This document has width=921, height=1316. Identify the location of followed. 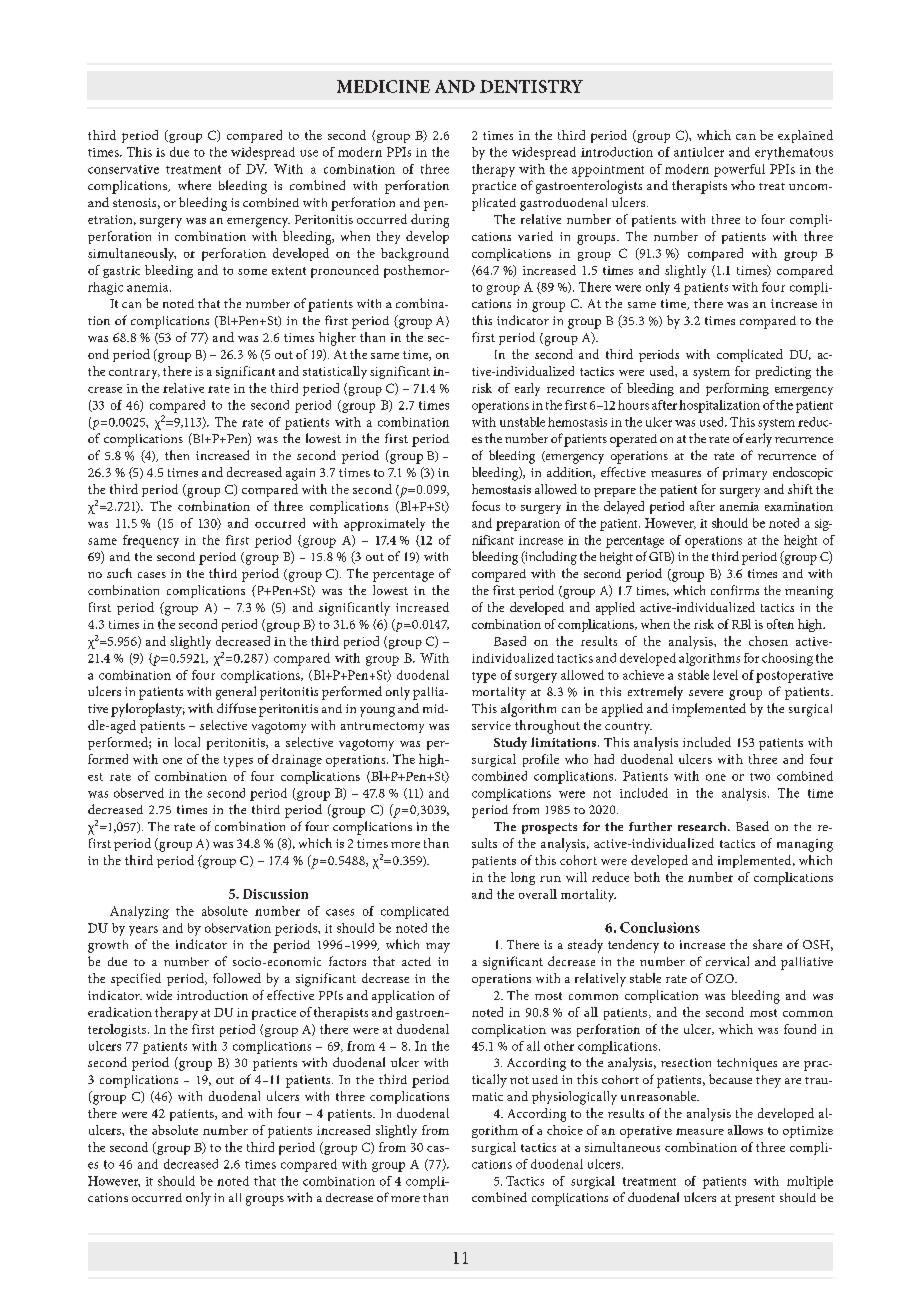
(237, 978).
